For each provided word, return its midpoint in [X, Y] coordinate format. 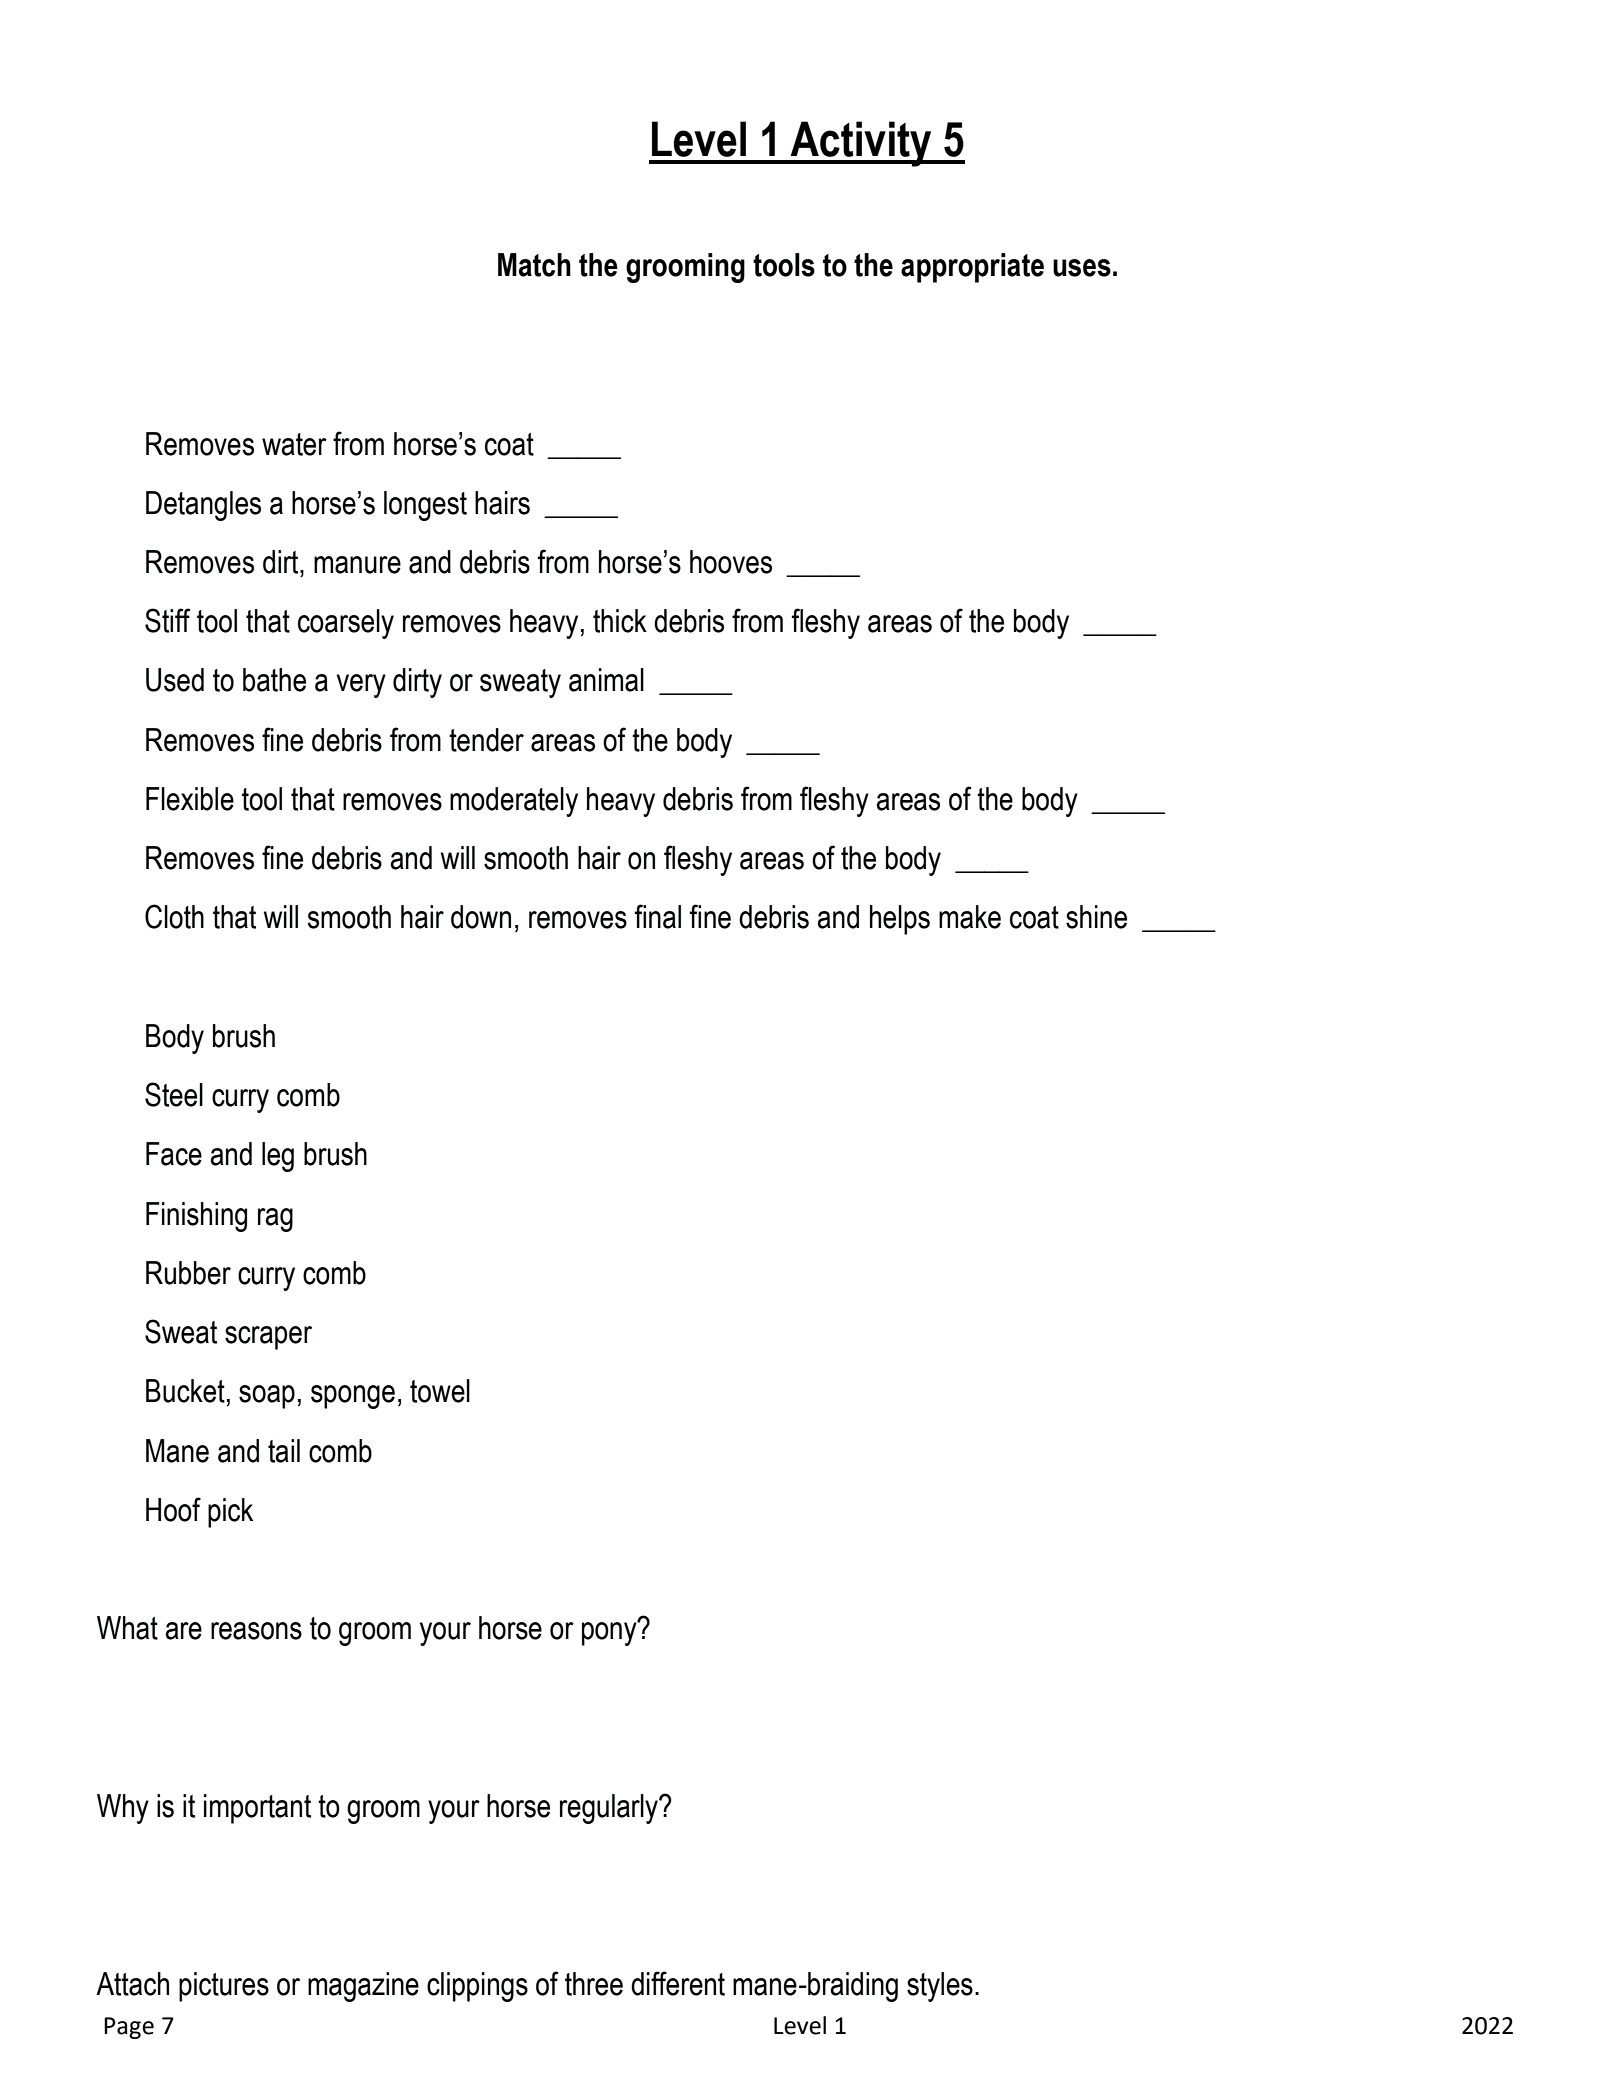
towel [440, 1391]
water [294, 444]
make [970, 917]
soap [267, 1397]
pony [610, 1633]
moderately [514, 802]
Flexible [190, 799]
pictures [224, 1987]
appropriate [972, 268]
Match [534, 265]
